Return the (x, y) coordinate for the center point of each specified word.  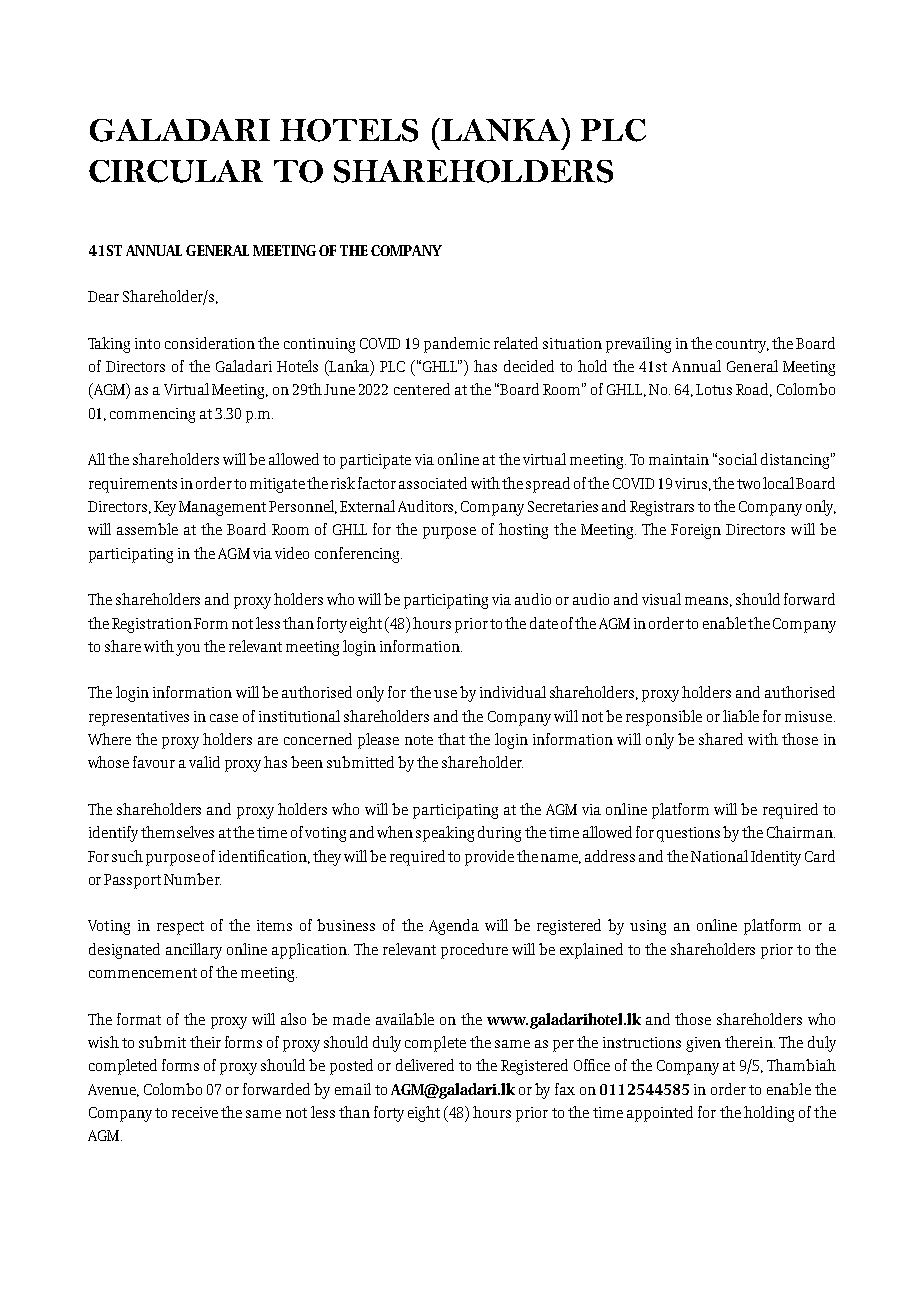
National (719, 856)
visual (661, 599)
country (742, 346)
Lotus (714, 389)
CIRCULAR (176, 171)
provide (489, 858)
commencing (152, 415)
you (188, 650)
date (544, 623)
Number (192, 879)
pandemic (457, 345)
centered (422, 389)
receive (195, 1112)
